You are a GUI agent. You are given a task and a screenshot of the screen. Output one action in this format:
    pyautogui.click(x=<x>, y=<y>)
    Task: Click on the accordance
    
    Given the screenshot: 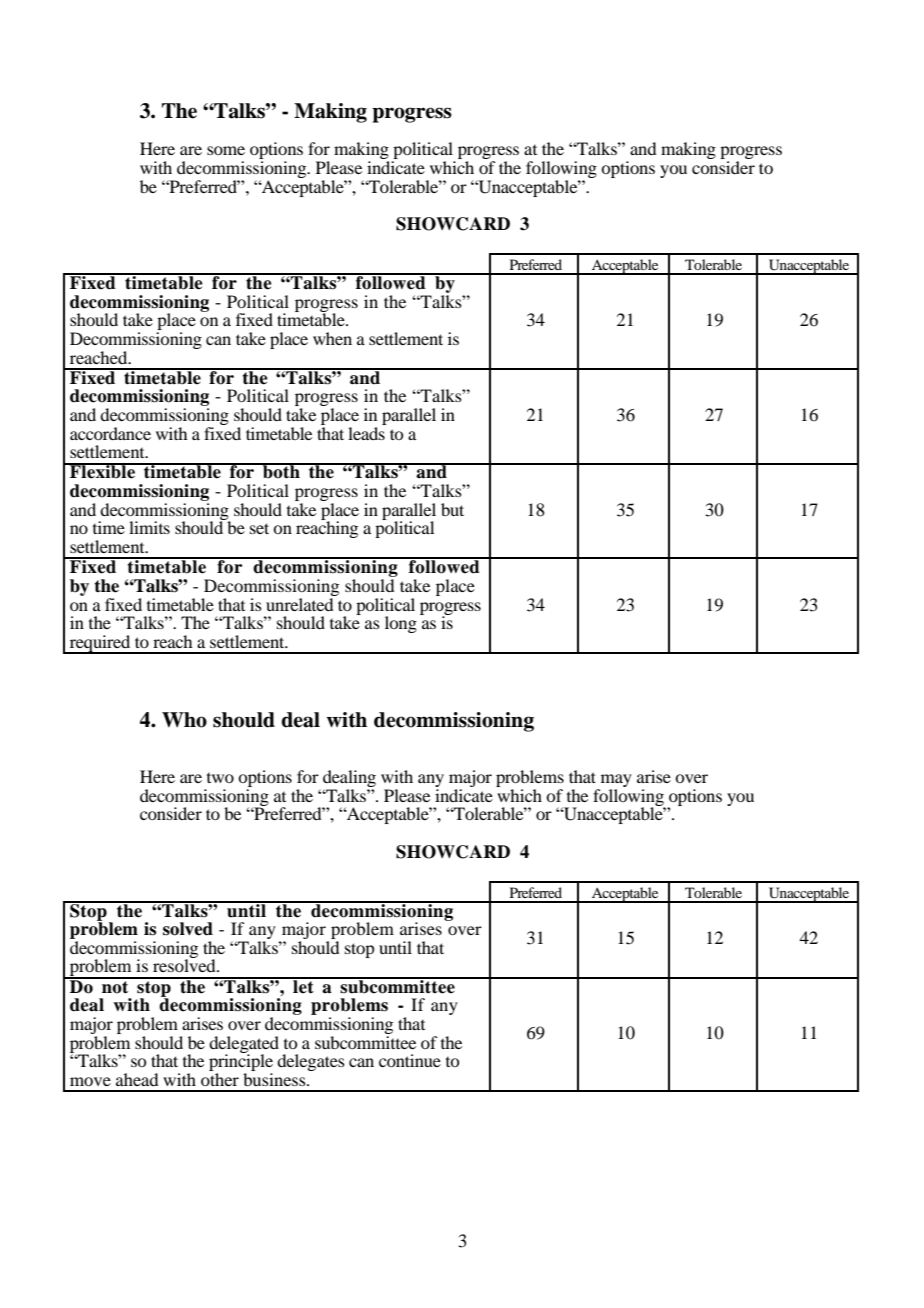 What is the action you would take?
    pyautogui.click(x=110, y=433)
